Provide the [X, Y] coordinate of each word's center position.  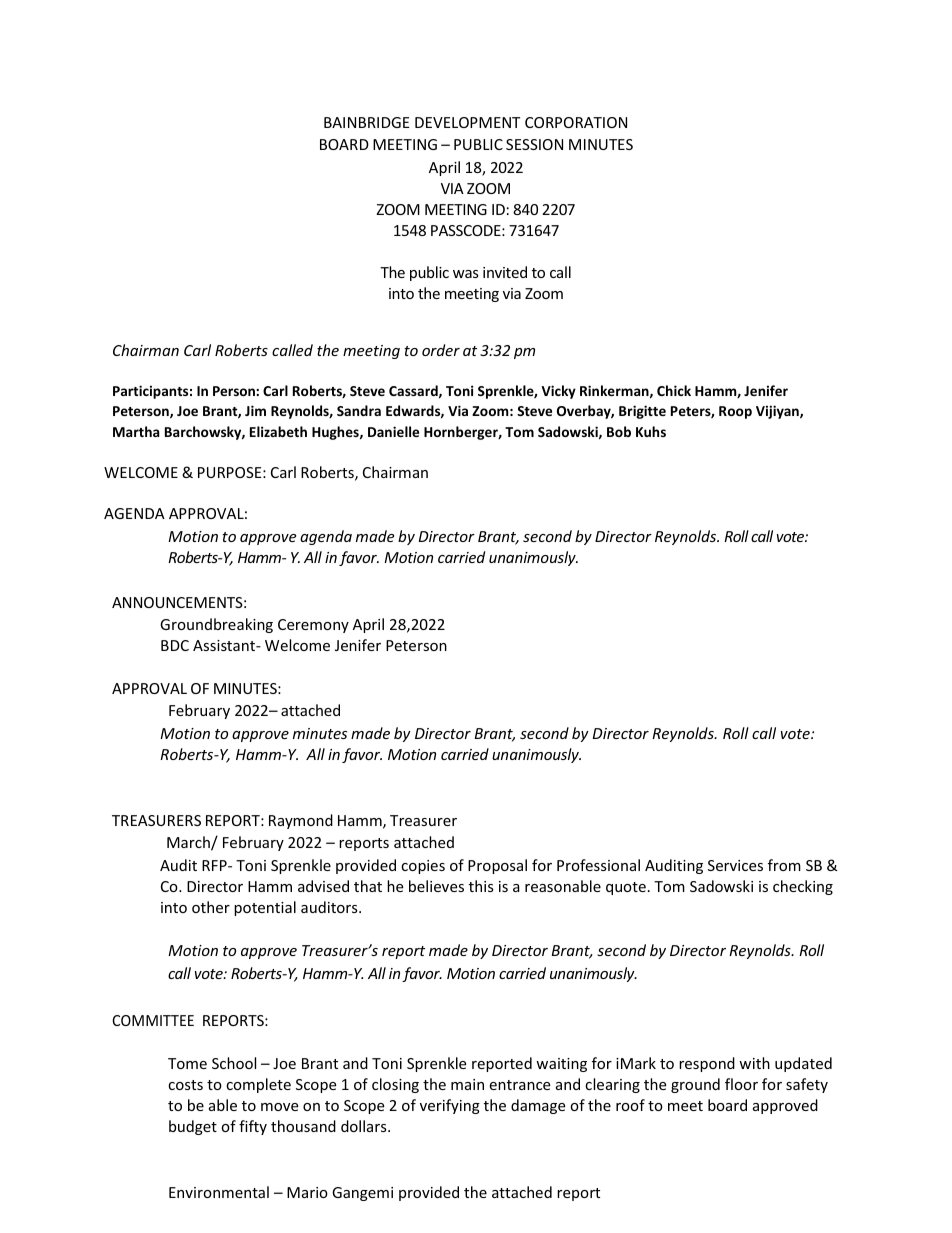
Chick [674, 390]
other [211, 907]
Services [735, 865]
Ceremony [313, 626]
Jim [255, 410]
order [441, 350]
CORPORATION [576, 122]
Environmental [219, 1192]
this [481, 886]
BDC [175, 645]
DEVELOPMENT [467, 122]
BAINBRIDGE [367, 122]
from [784, 865]
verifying [450, 1106]
